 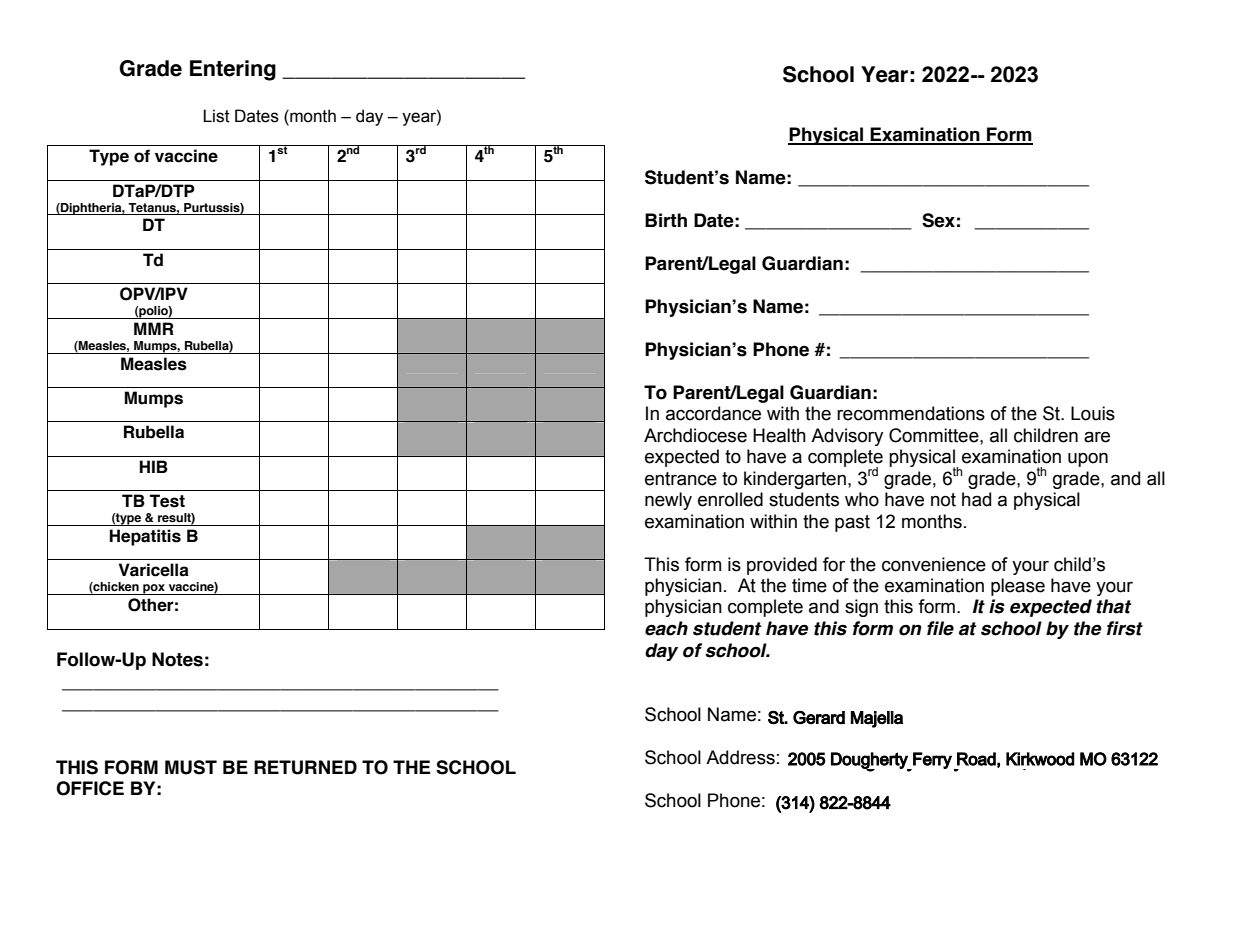 I want to click on Birth, so click(x=666, y=220).
